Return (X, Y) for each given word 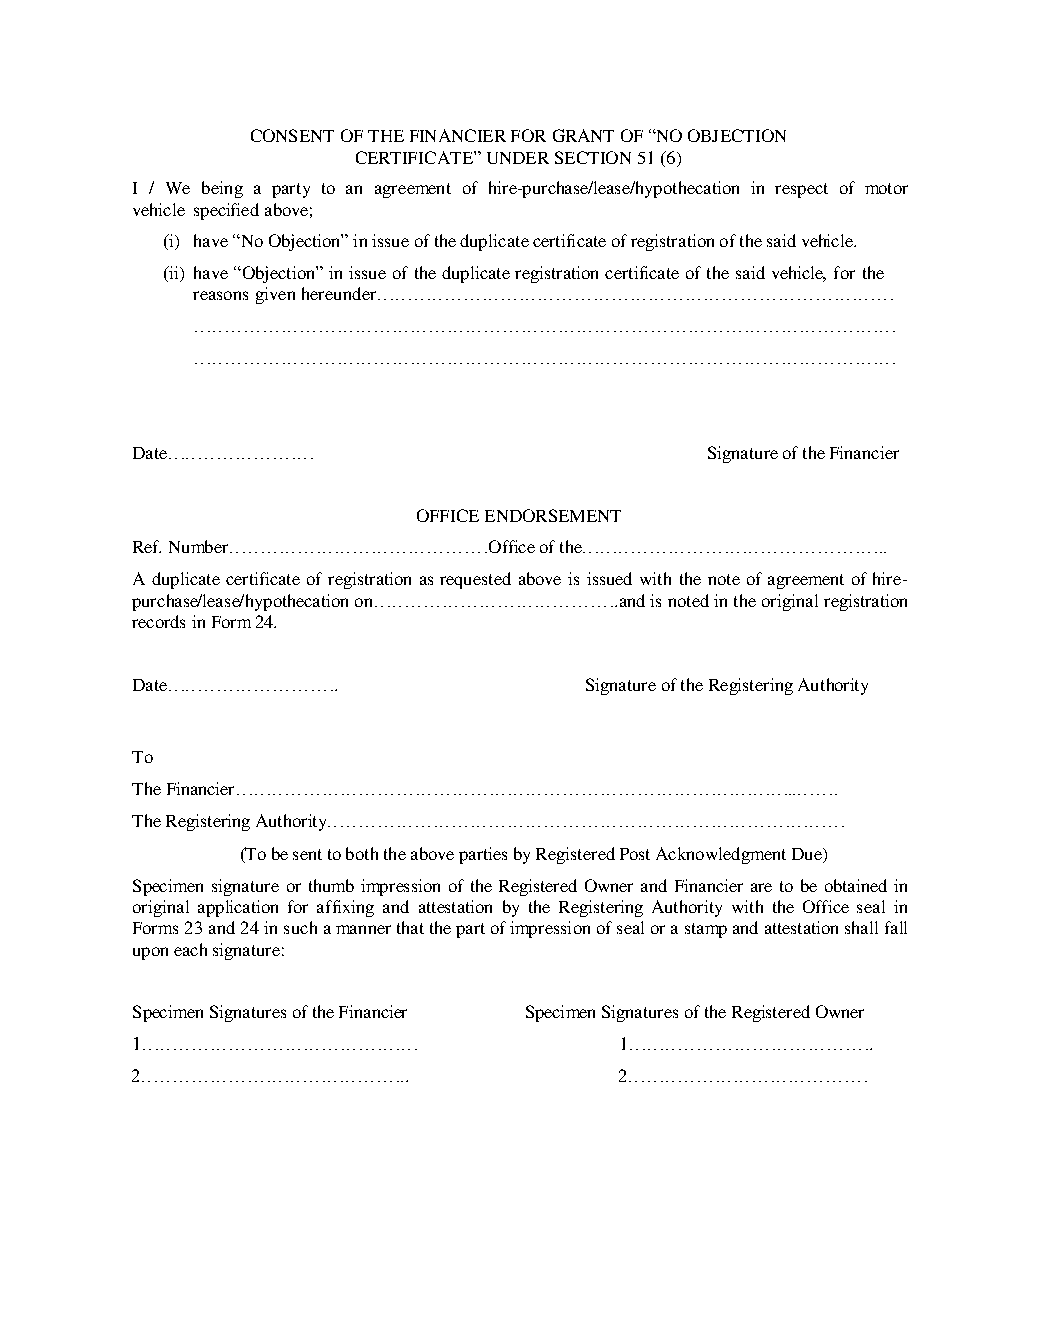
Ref (147, 546)
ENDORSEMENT (553, 515)
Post (635, 854)
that (410, 927)
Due (808, 855)
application (238, 908)
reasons (220, 295)
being (222, 189)
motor (886, 188)
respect (801, 190)
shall (861, 927)
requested (475, 580)
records (158, 621)
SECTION (593, 157)
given (275, 295)
